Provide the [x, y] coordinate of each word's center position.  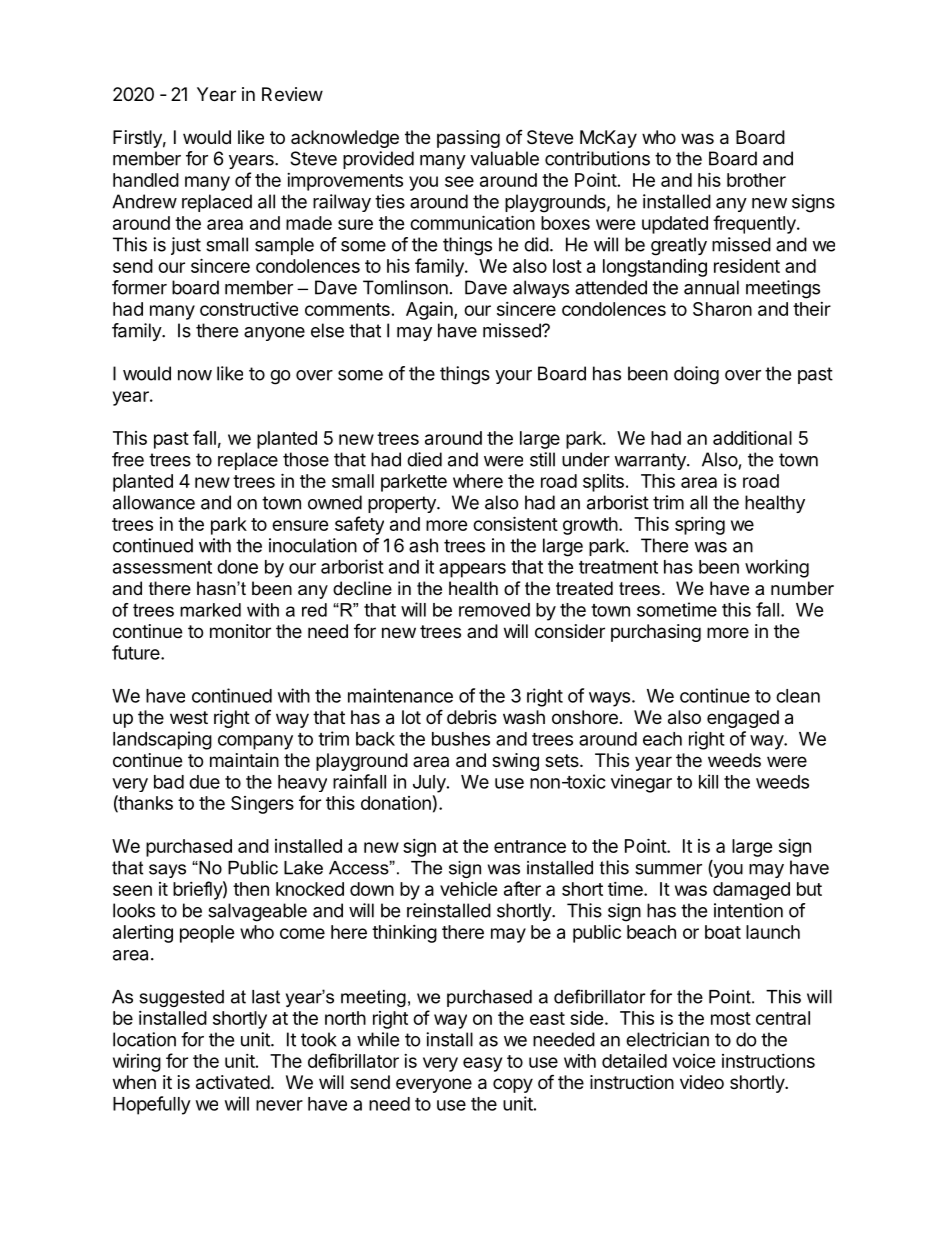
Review [292, 94]
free [128, 459]
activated [233, 1082]
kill [708, 781]
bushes [461, 739]
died [424, 459]
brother [756, 180]
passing [468, 139]
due [204, 782]
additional [752, 438]
